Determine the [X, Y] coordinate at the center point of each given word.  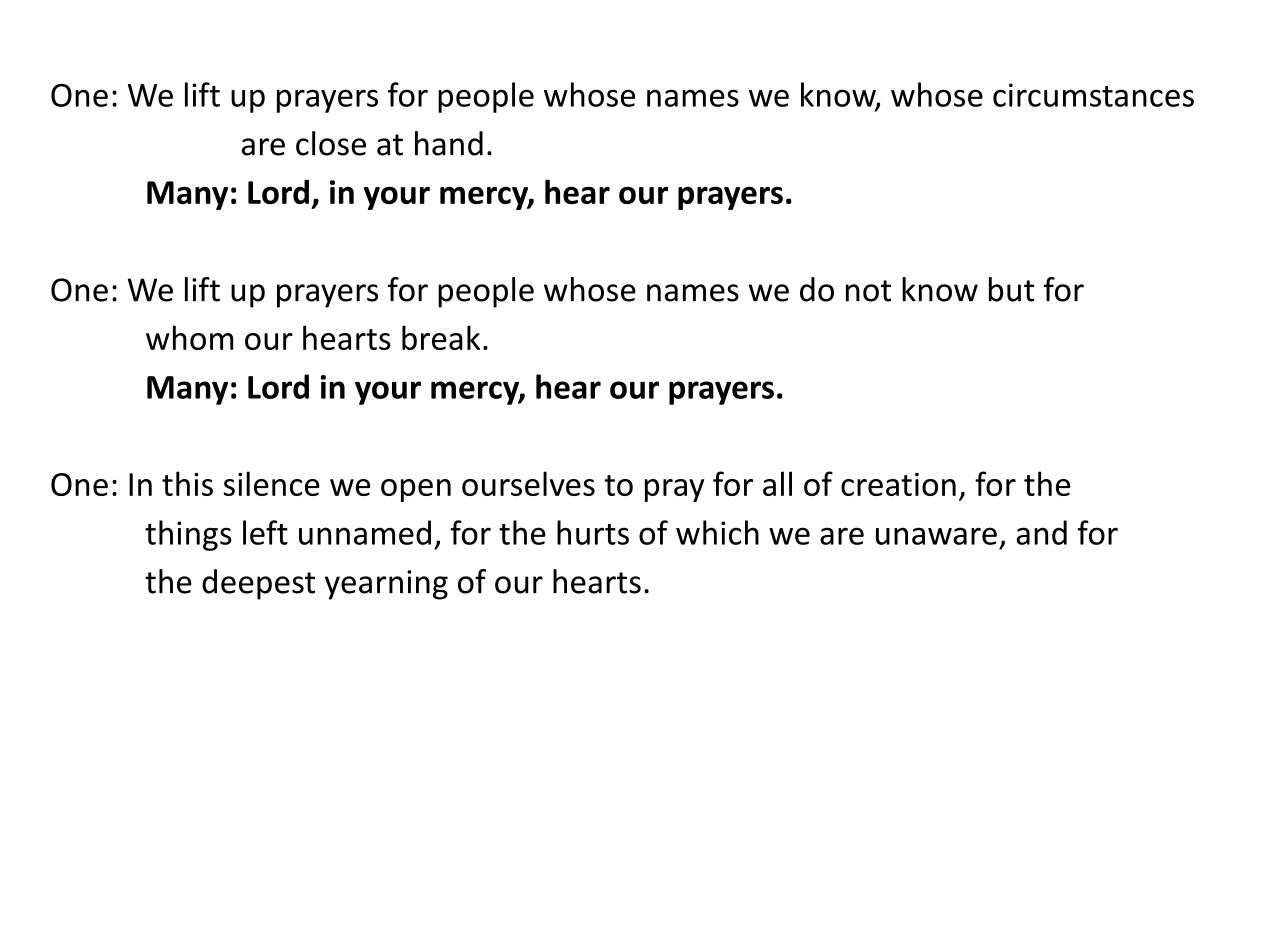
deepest [258, 584]
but [1012, 289]
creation [898, 484]
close [331, 143]
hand [449, 143]
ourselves [528, 483]
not [868, 291]
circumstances [1093, 95]
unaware [936, 536]
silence [271, 483]
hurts [593, 532]
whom [189, 337]
